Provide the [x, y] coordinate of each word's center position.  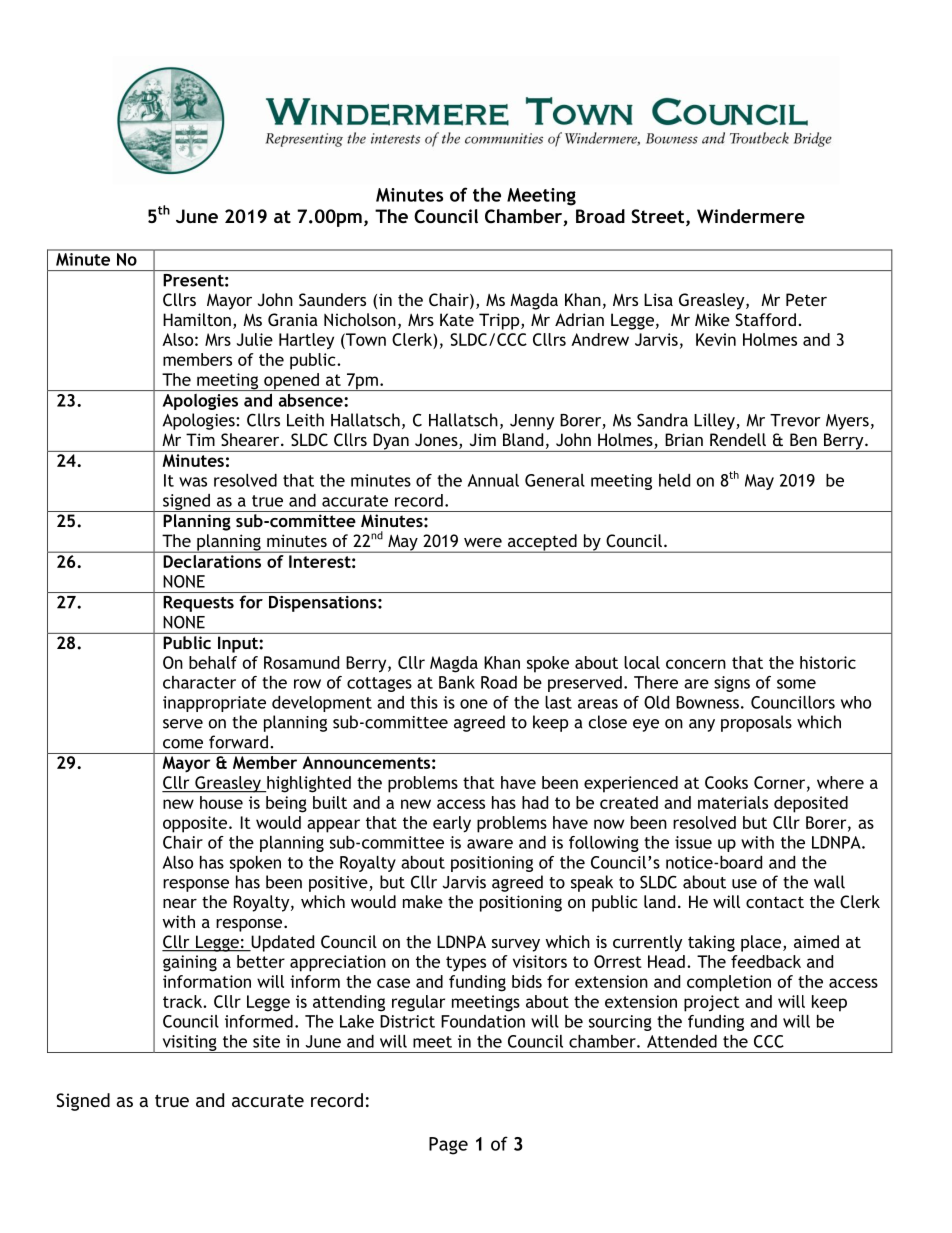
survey [516, 945]
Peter [806, 299]
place [762, 943]
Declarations [212, 561]
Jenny [532, 422]
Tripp [500, 321]
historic [828, 662]
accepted [542, 543]
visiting [189, 1044]
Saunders [332, 299]
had [535, 802]
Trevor [795, 420]
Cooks [726, 782]
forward [238, 742]
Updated [281, 943]
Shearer [251, 439]
